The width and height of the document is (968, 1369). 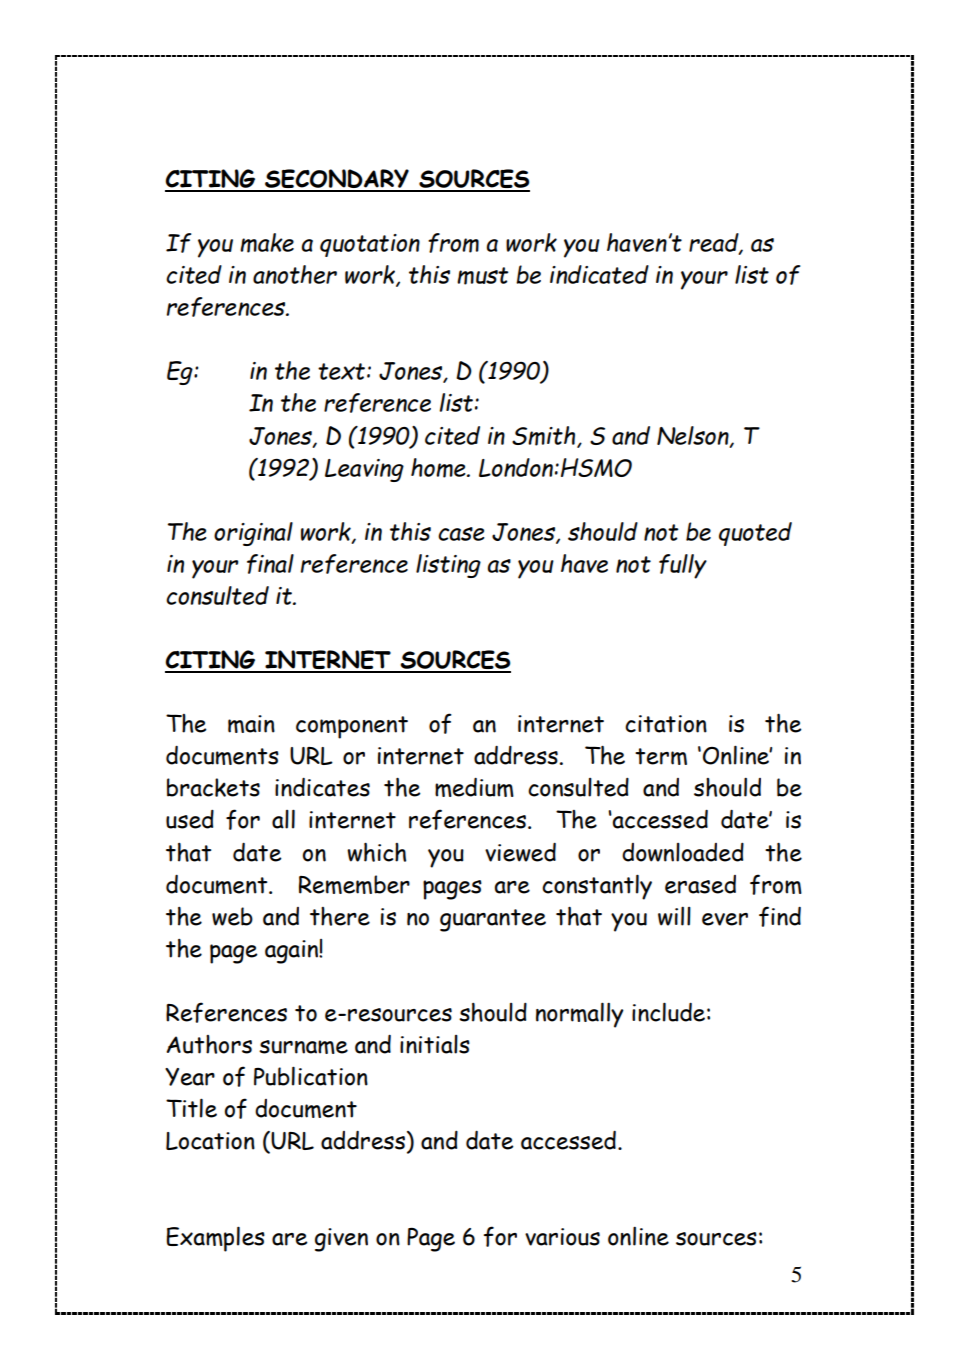 What do you see at coordinates (562, 1237) in the document?
I see `various` at bounding box center [562, 1237].
